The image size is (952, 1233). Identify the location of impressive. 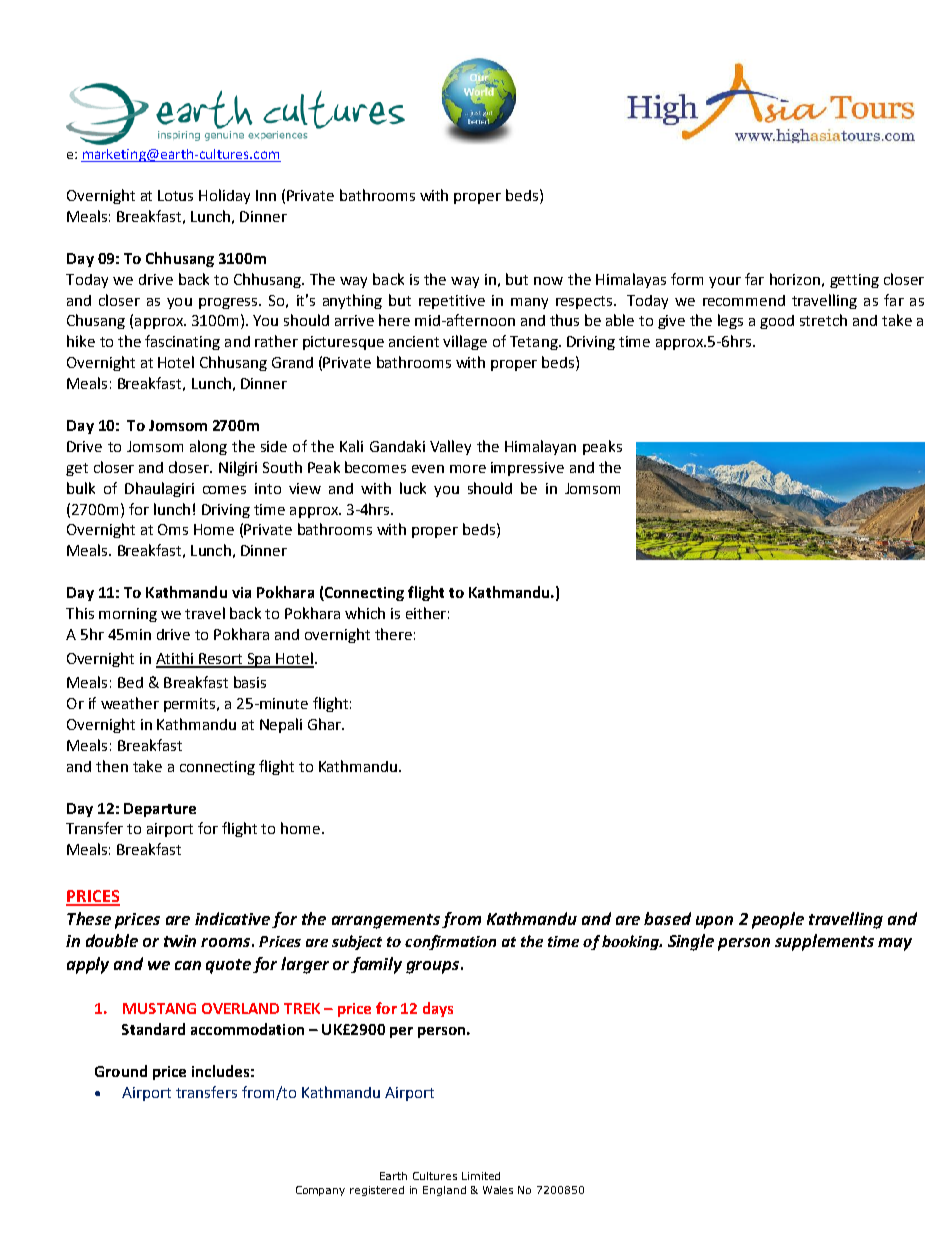
(527, 469).
